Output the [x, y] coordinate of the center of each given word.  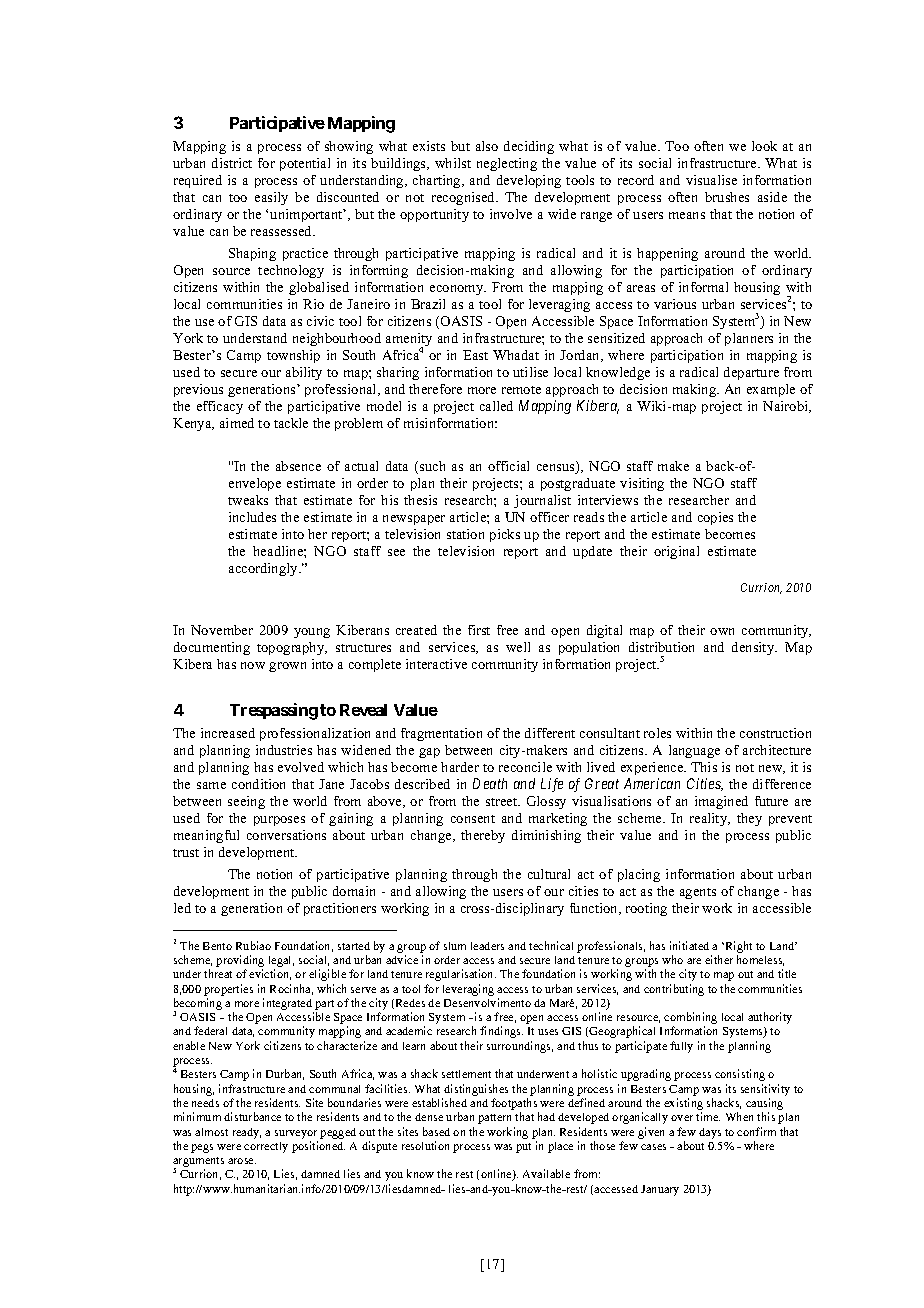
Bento [217, 946]
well [518, 647]
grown [287, 667]
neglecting [507, 164]
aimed [237, 423]
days [710, 1133]
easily [271, 198]
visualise [711, 180]
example [771, 390]
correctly [266, 1147]
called [496, 406]
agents [698, 893]
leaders [487, 946]
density [754, 648]
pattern [494, 1119]
